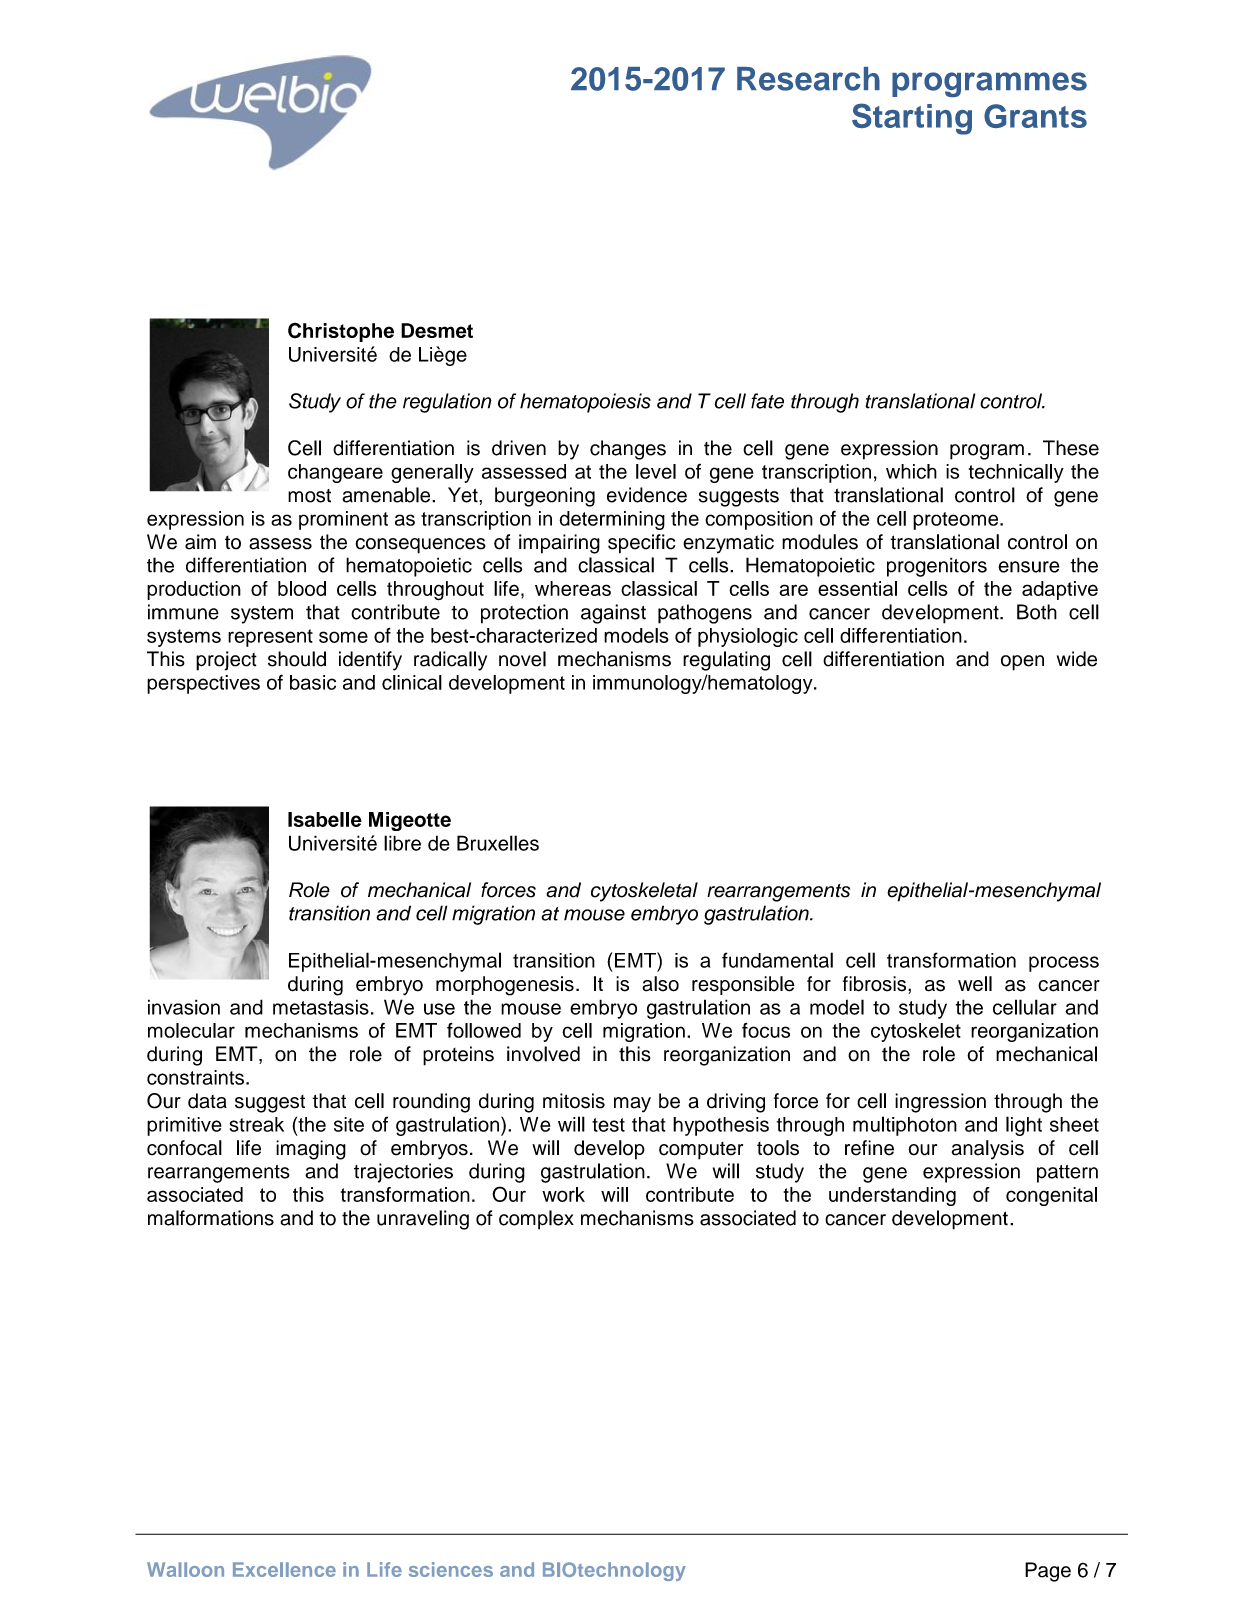  Describe the element at coordinates (912, 119) in the screenshot. I see `Starting` at that location.
